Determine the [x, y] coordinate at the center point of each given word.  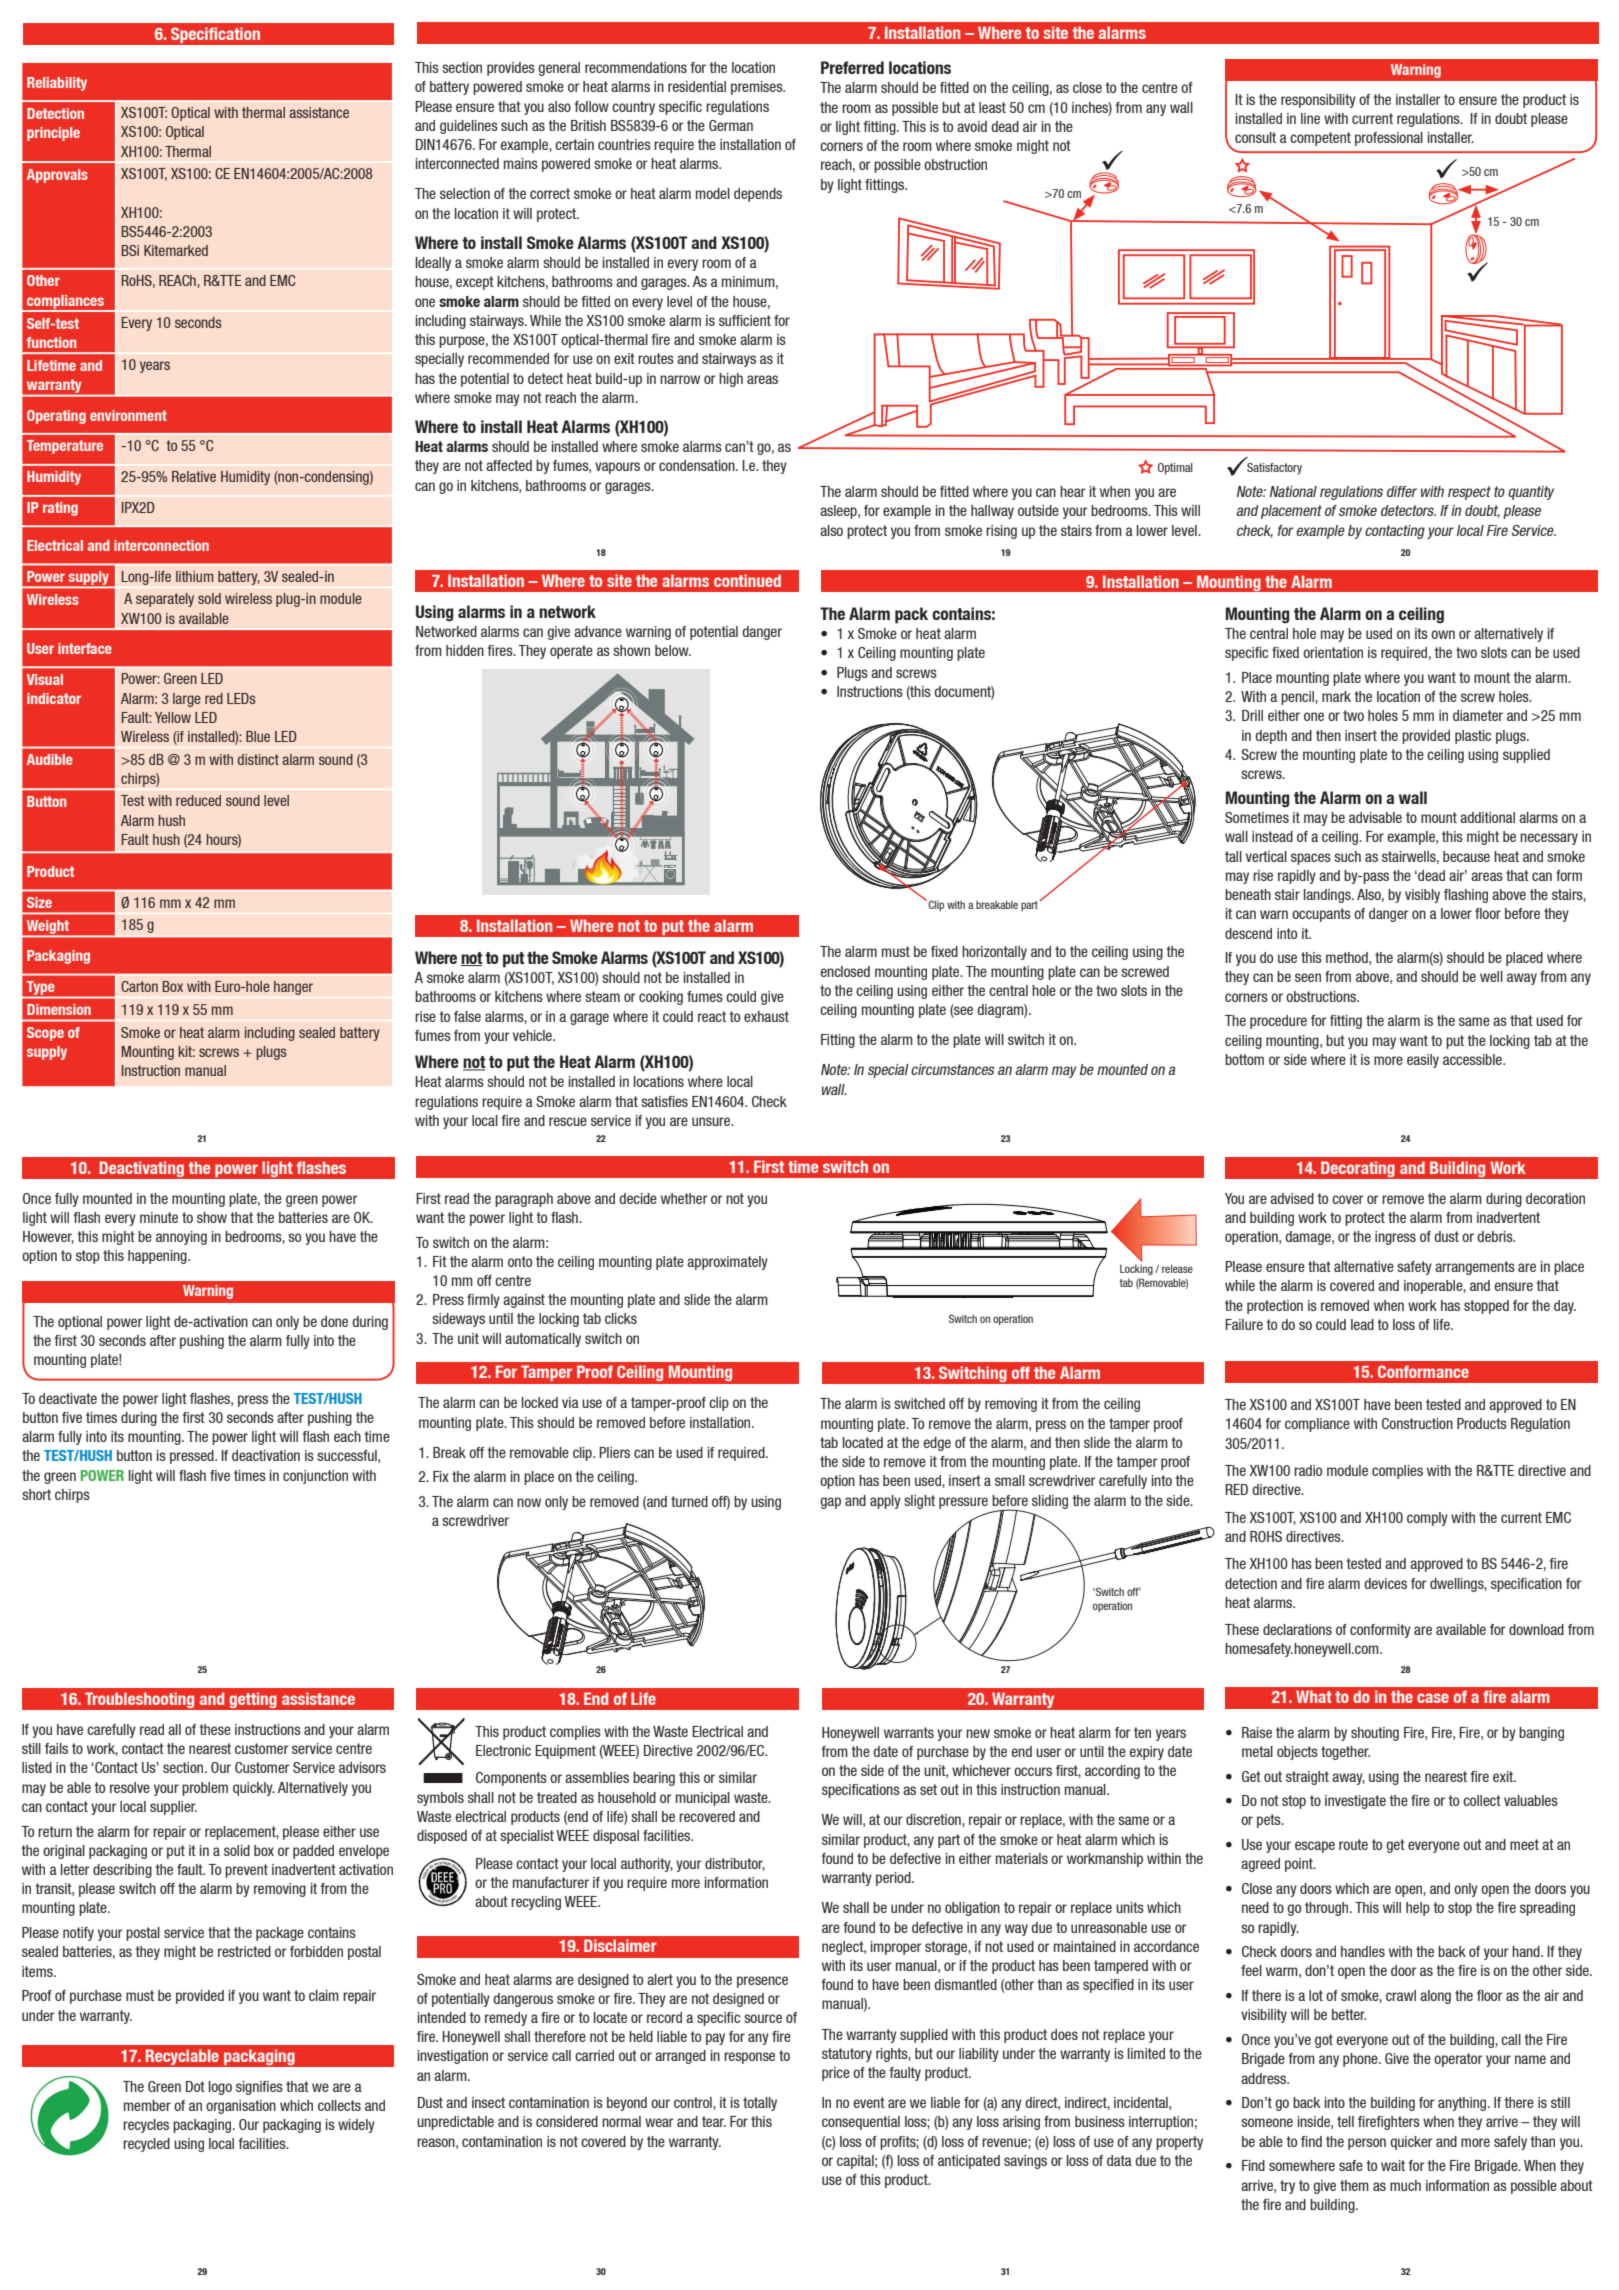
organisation [241, 2107]
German [731, 125]
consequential [861, 2123]
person [1367, 2144]
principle [53, 134]
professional [1389, 139]
